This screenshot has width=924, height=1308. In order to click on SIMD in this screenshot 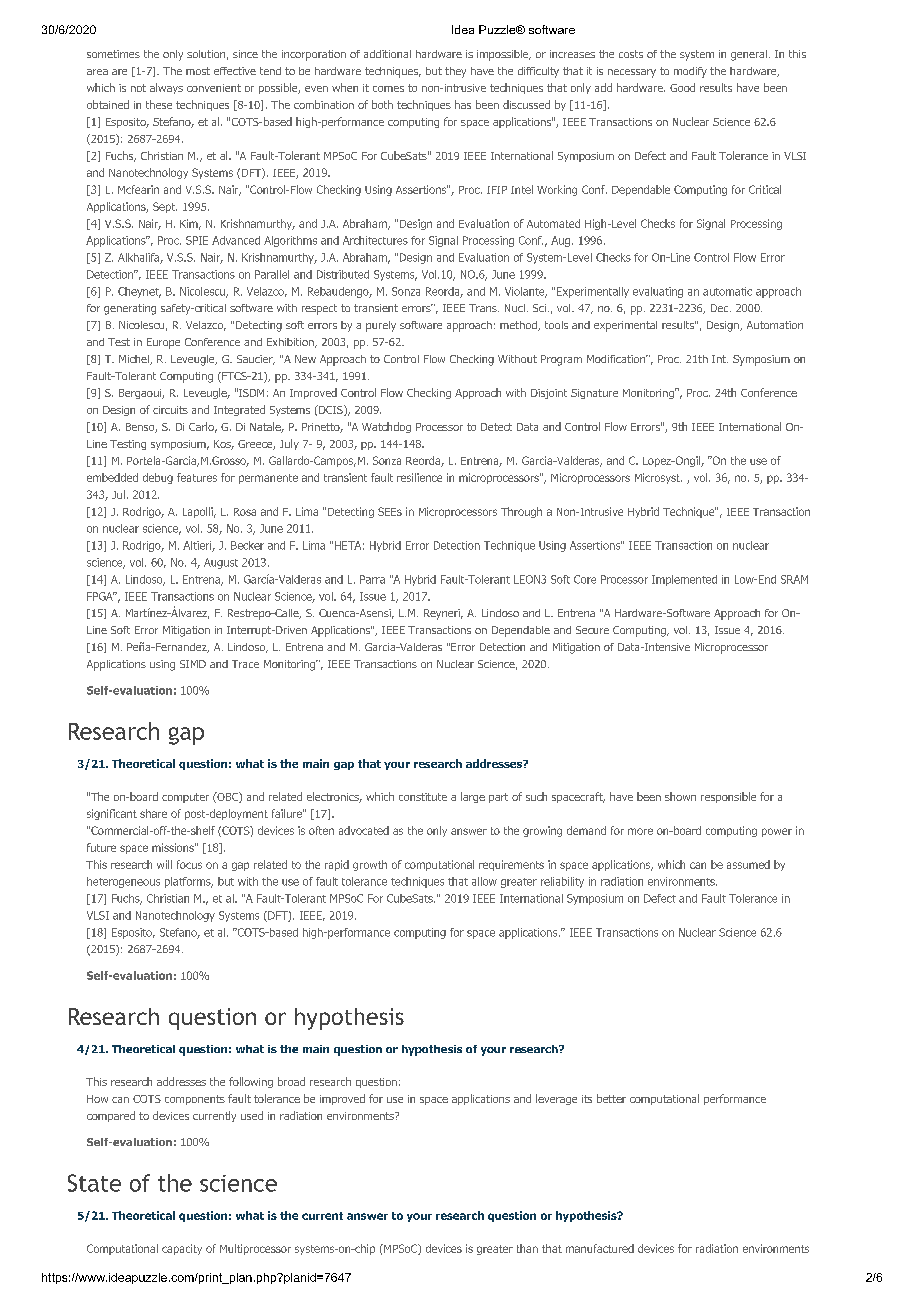, I will do `click(193, 664)`.
